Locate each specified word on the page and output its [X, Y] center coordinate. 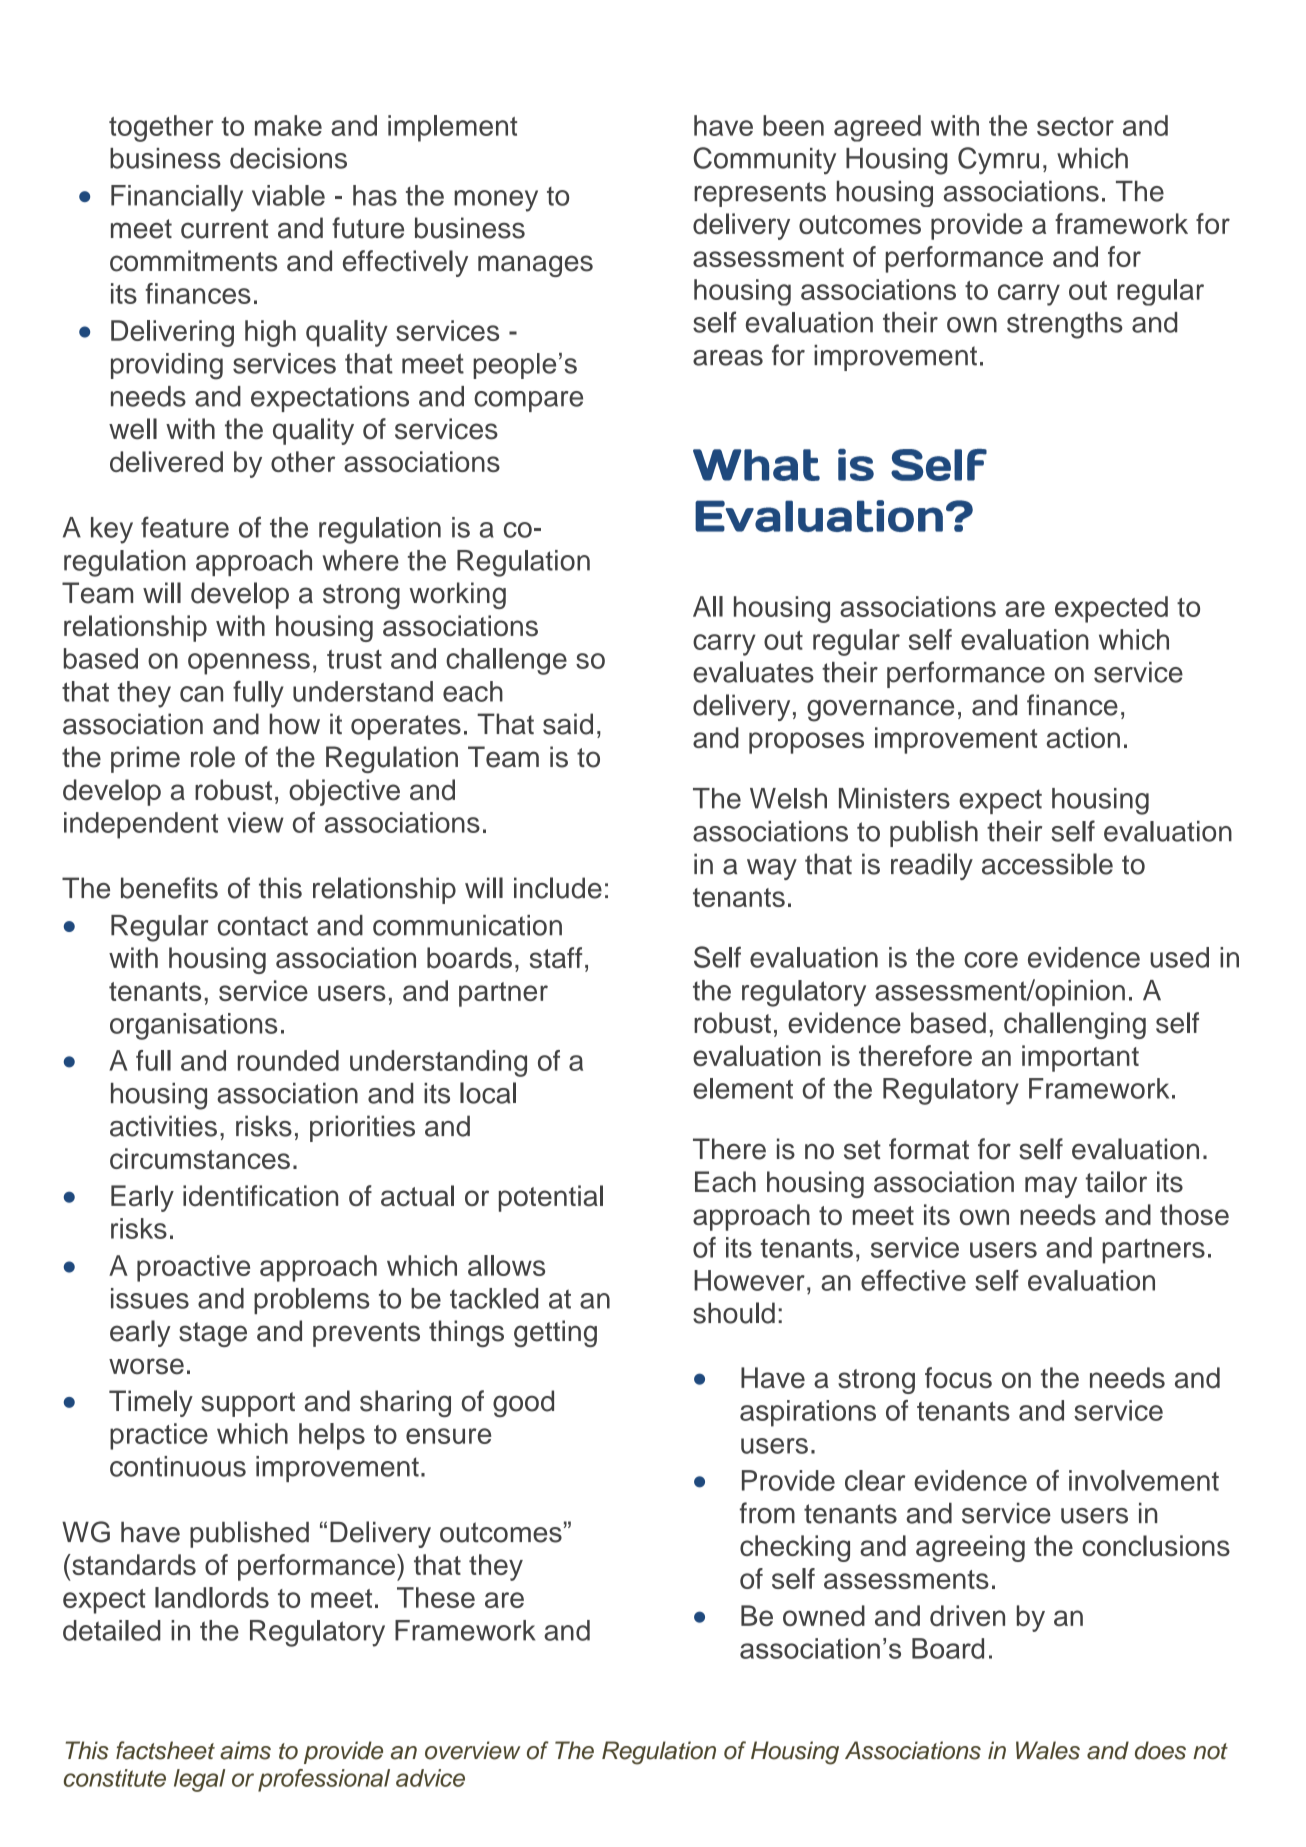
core [991, 960]
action [1083, 737]
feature [185, 527]
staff [556, 958]
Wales [1048, 1750]
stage [213, 1334]
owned [824, 1615]
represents [760, 194]
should [734, 1313]
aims [245, 1750]
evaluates [753, 672]
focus [958, 1377]
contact [263, 926]
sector [1075, 126]
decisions [288, 158]
